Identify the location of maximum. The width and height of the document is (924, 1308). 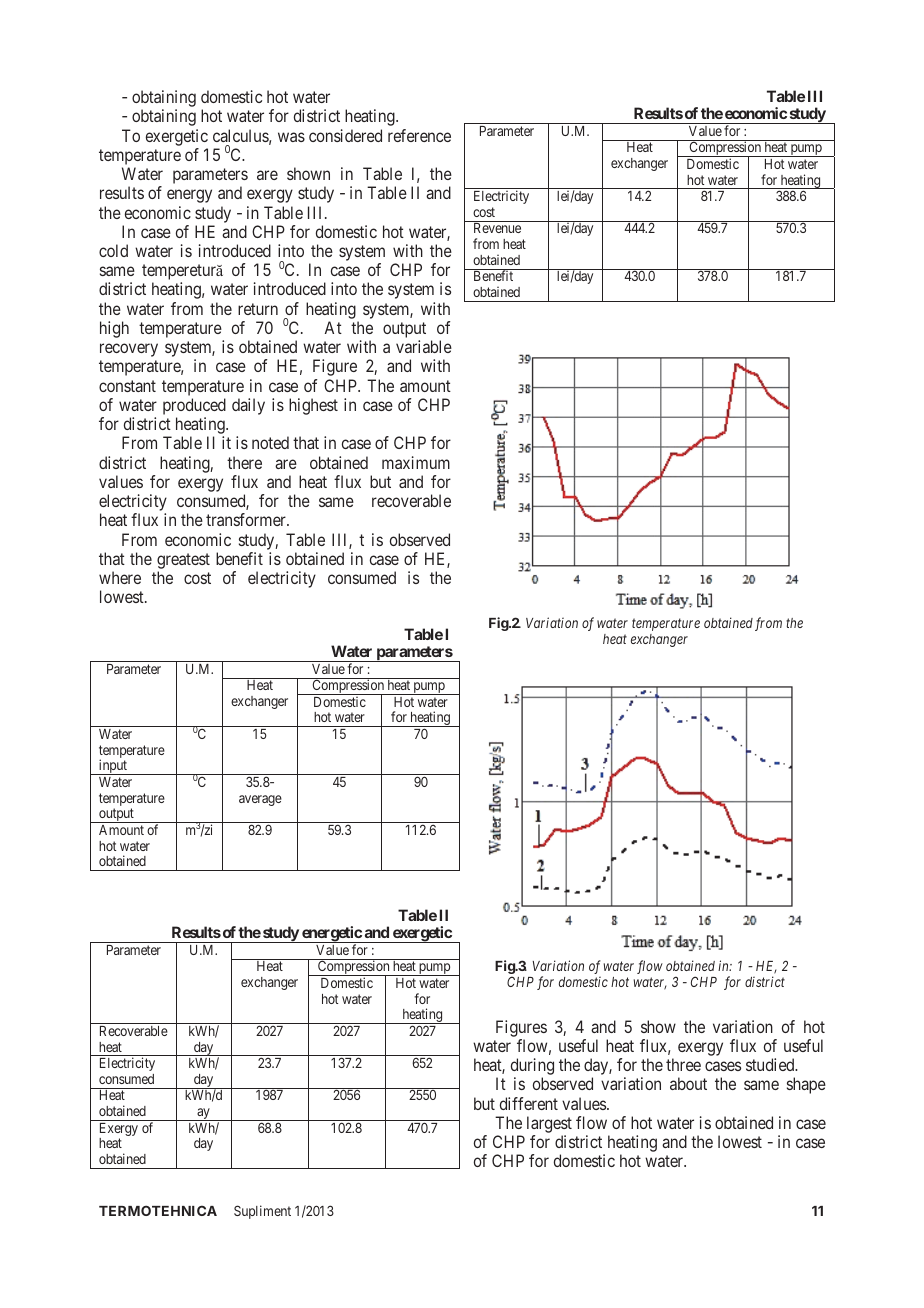
(416, 462).
